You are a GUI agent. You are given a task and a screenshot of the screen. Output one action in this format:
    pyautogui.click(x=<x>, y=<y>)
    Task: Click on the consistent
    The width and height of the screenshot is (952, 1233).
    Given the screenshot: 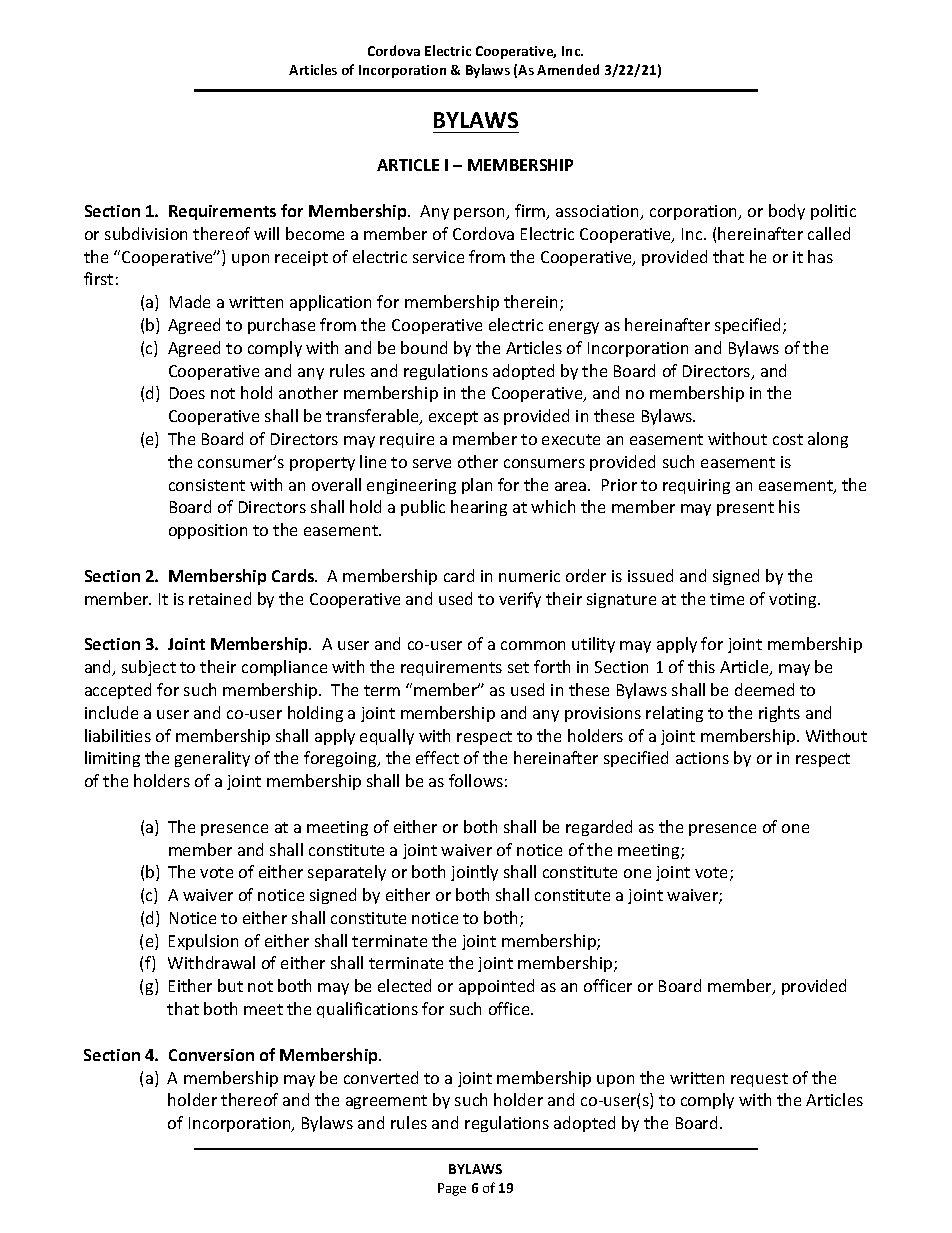 What is the action you would take?
    pyautogui.click(x=207, y=485)
